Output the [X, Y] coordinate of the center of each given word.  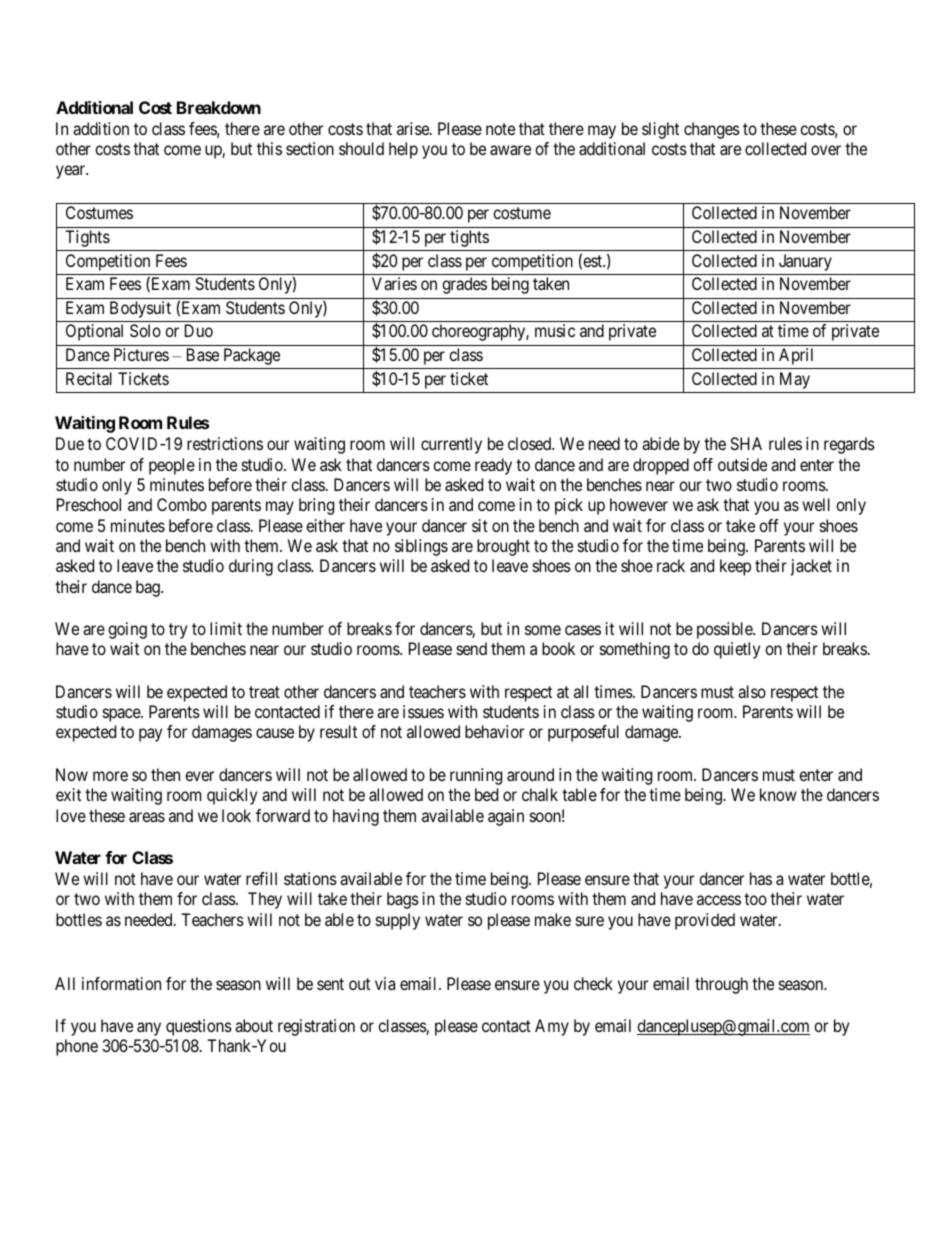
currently [451, 445]
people [172, 466]
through [721, 985]
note [500, 129]
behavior [494, 731]
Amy [552, 1027]
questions [199, 1027]
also [752, 691]
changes [712, 130]
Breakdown [219, 107]
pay [150, 735]
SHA [746, 443]
